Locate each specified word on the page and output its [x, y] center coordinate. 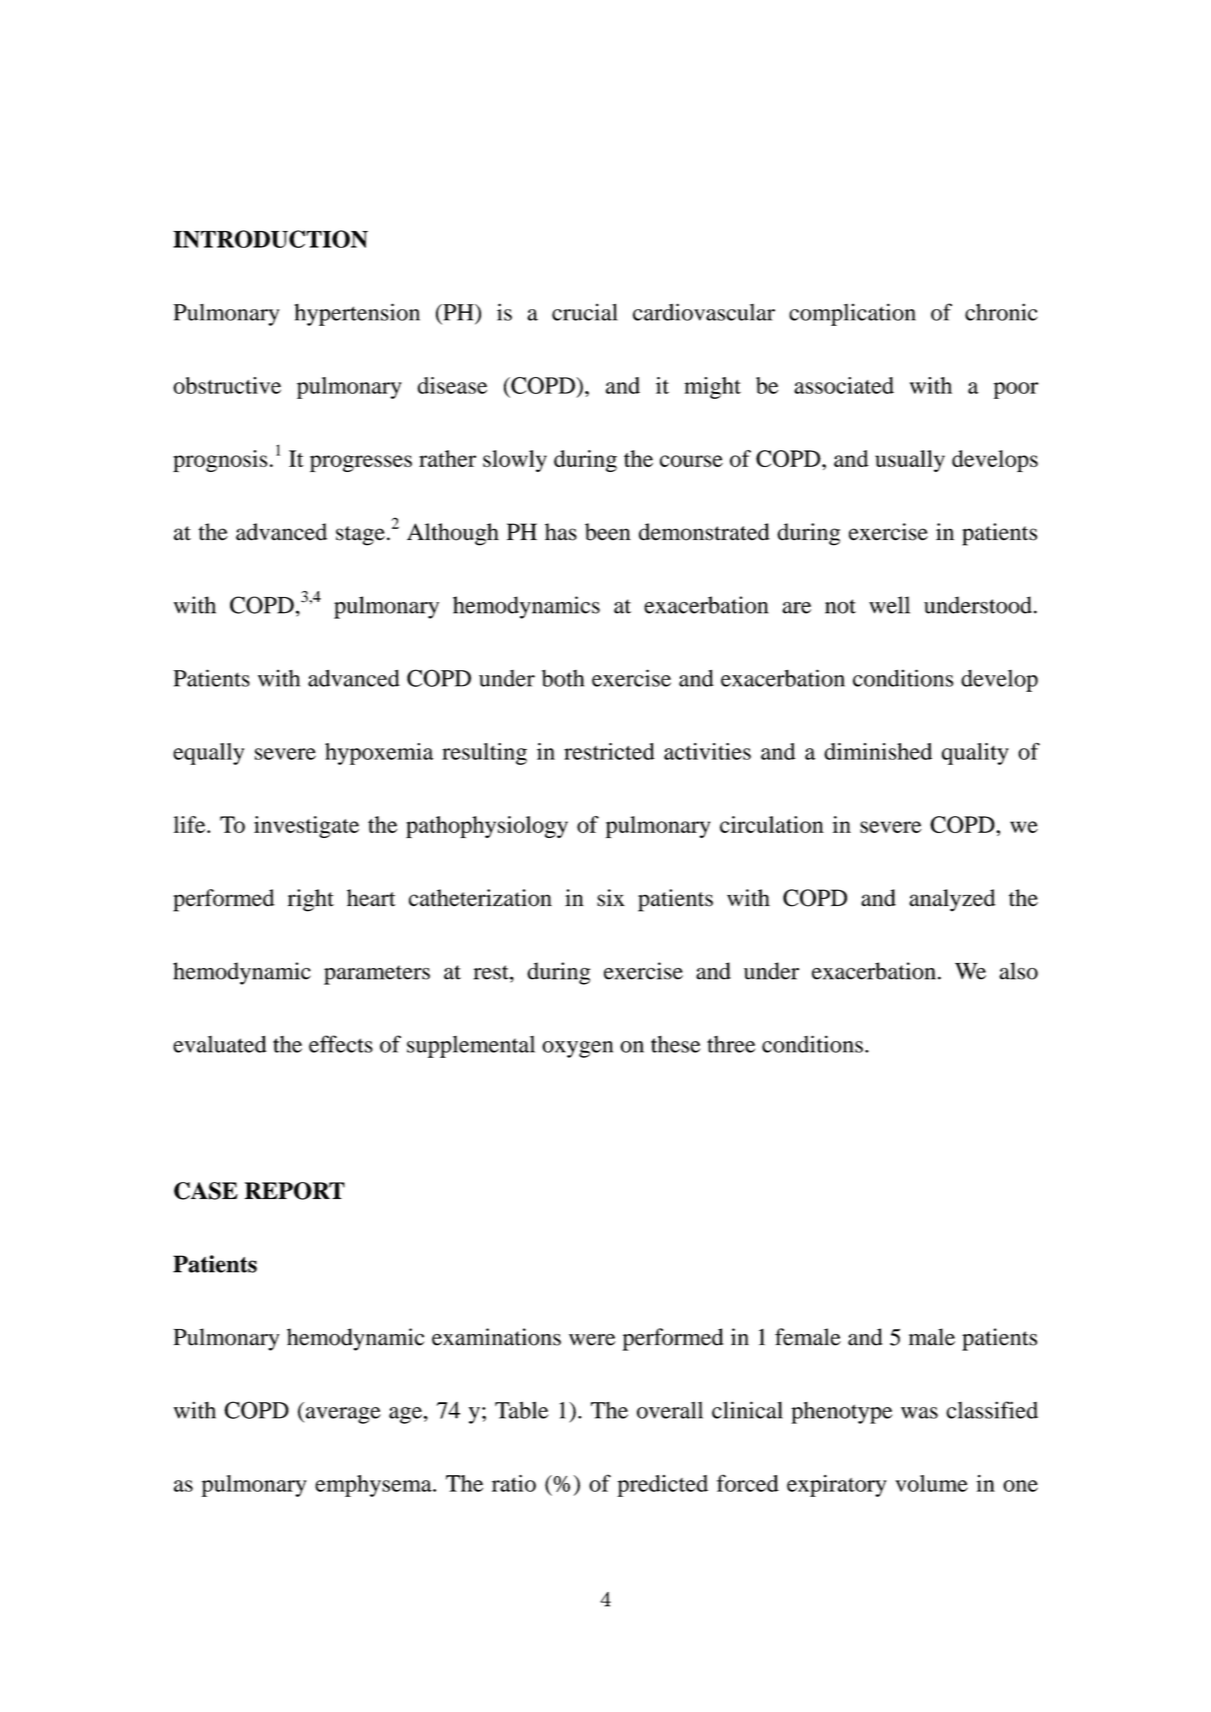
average [342, 1415]
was [919, 1413]
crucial [585, 312]
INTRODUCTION [270, 239]
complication [852, 314]
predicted [662, 1486]
